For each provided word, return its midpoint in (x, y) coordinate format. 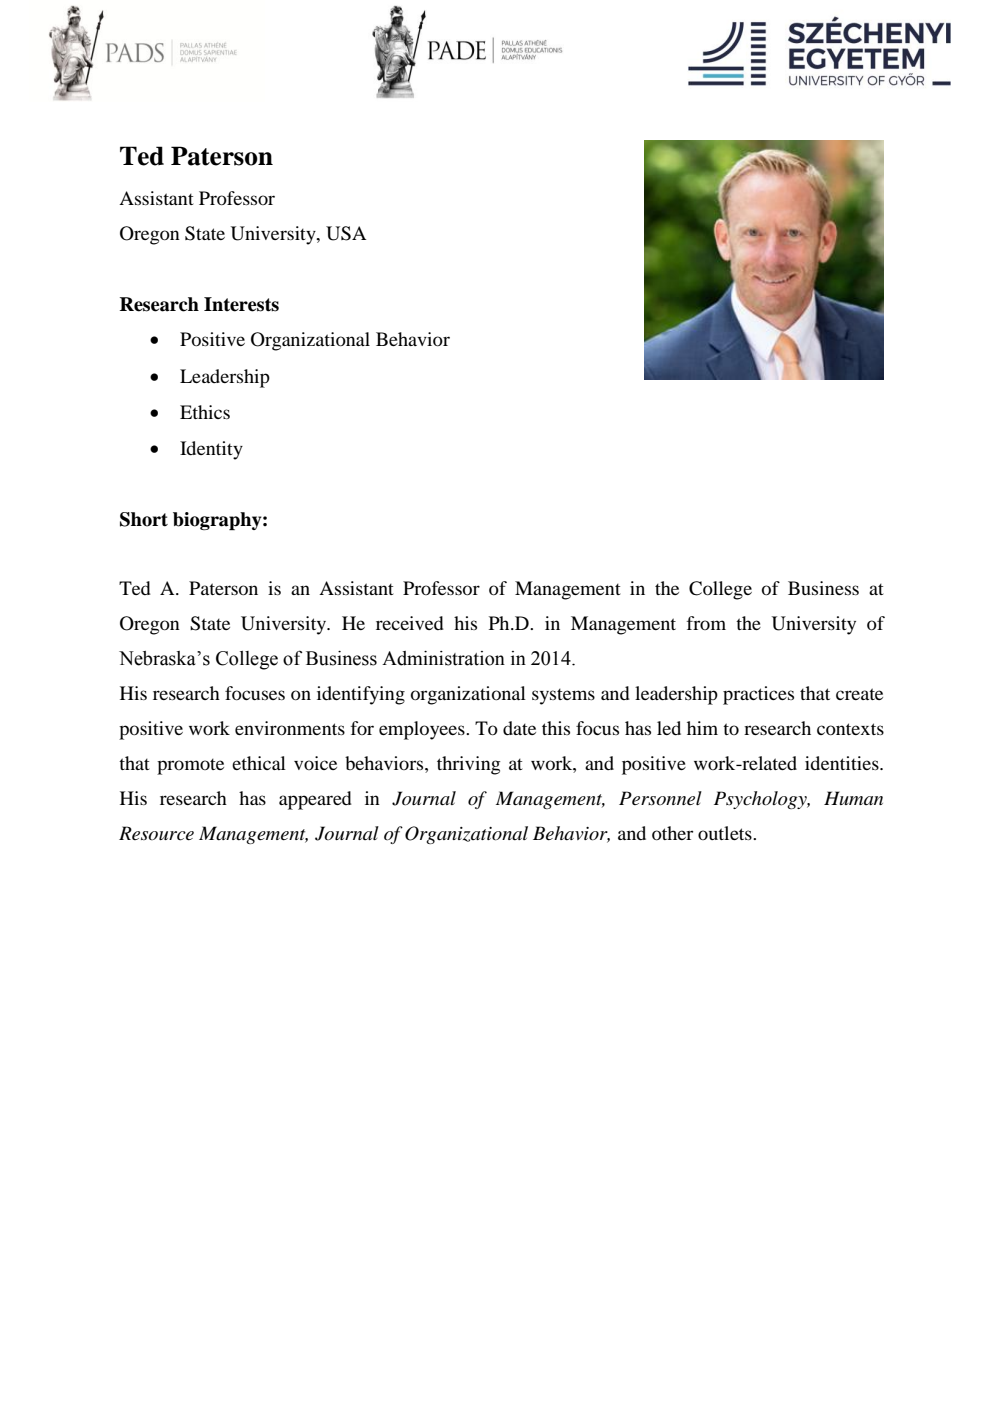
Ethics (205, 412)
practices (758, 695)
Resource (156, 833)
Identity (211, 450)
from (706, 623)
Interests (241, 304)
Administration (443, 658)
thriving (468, 765)
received (410, 623)
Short (144, 519)
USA (346, 233)
